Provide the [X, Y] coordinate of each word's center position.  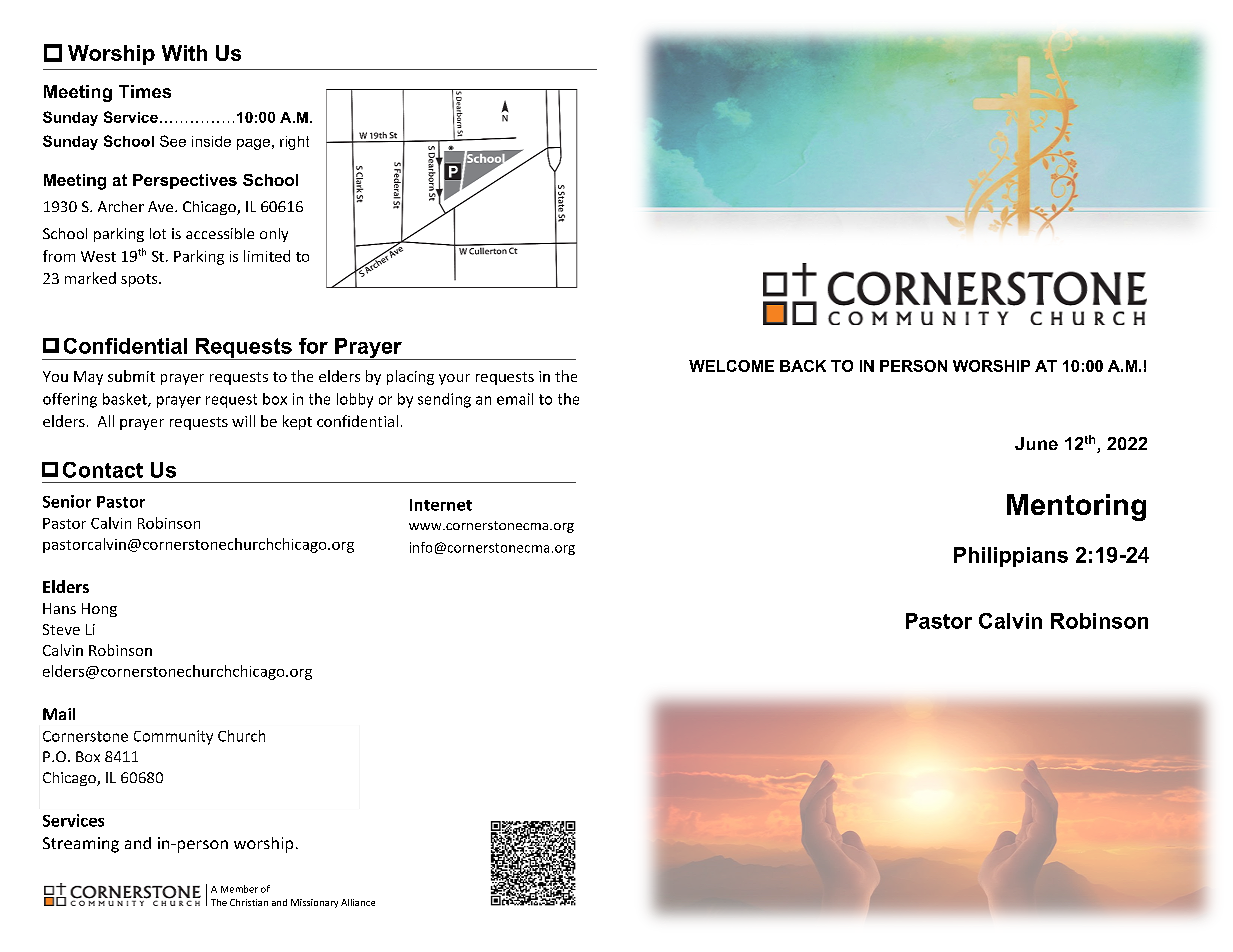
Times [145, 91]
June [1036, 443]
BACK [803, 366]
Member [239, 889]
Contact [103, 470]
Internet [441, 505]
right [294, 143]
